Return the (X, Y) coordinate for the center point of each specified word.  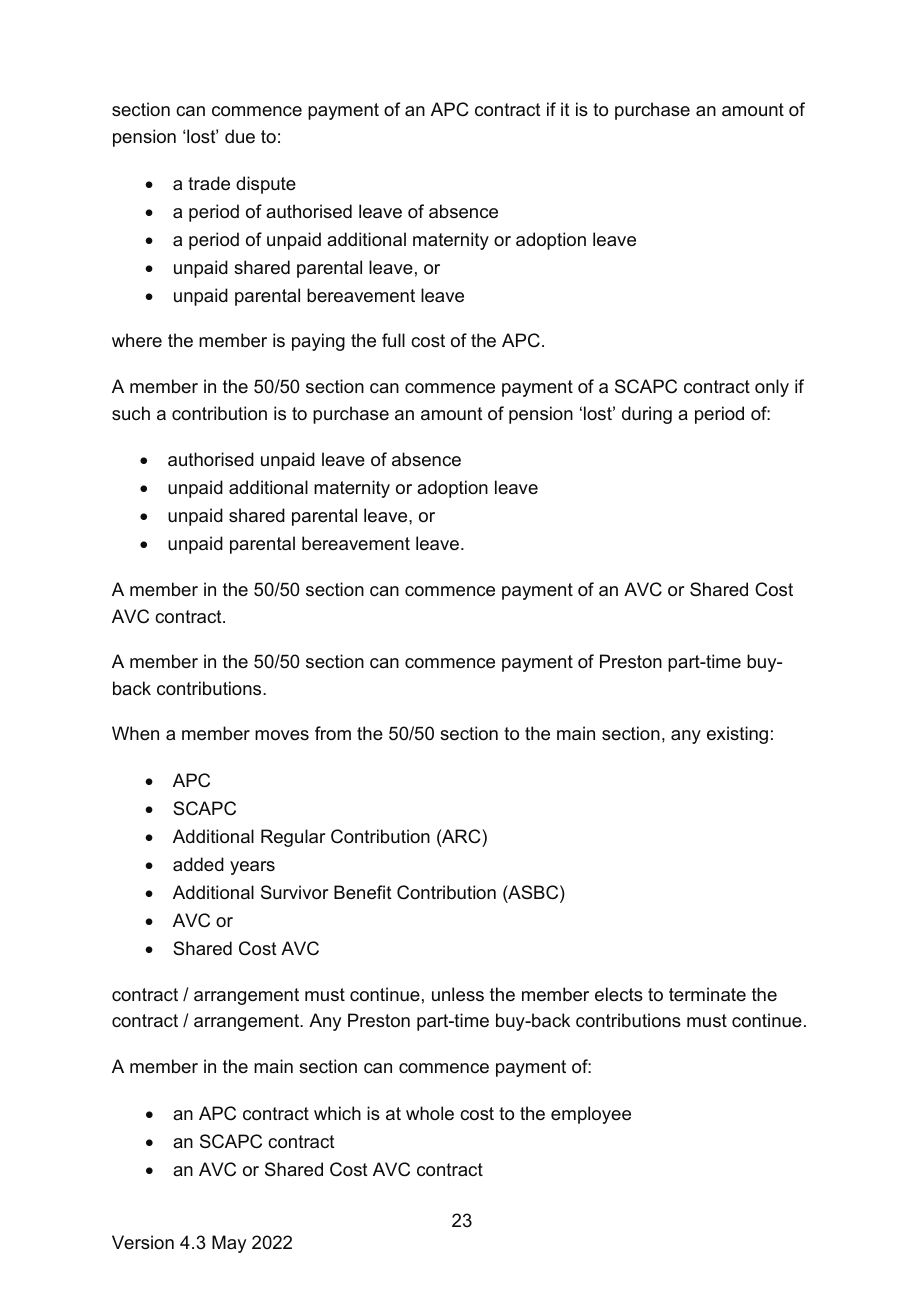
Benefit (363, 892)
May (229, 1244)
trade (209, 183)
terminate (707, 994)
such (131, 413)
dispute (266, 185)
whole (430, 1113)
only (772, 388)
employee (591, 1115)
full (393, 340)
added (198, 864)
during (647, 415)
